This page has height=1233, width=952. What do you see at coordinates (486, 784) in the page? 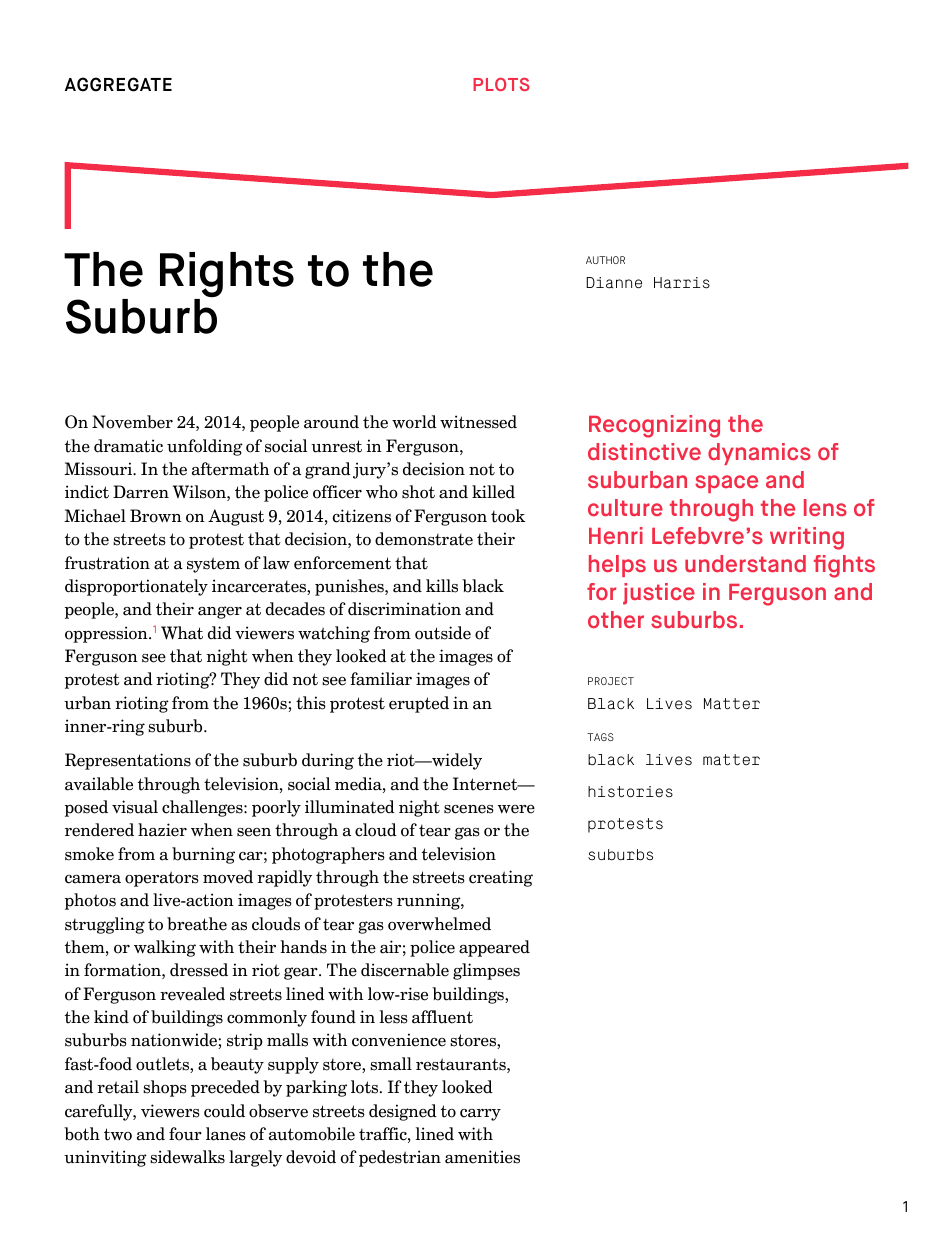
I see `Internet` at bounding box center [486, 784].
